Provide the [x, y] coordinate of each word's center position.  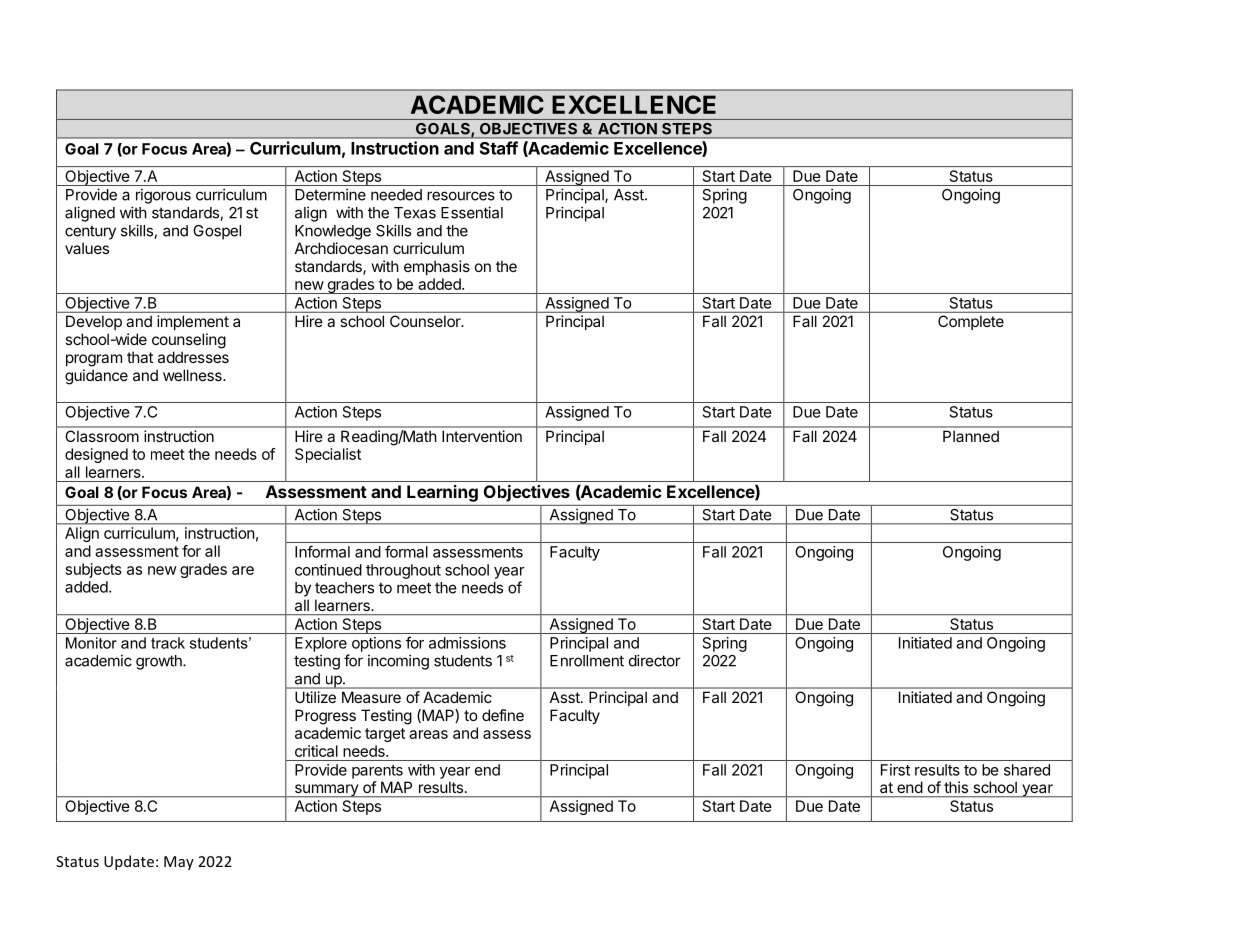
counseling [189, 341]
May [179, 863]
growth [160, 662]
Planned [971, 436]
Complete [971, 322]
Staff [499, 148]
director [655, 660]
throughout [403, 571]
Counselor [426, 321]
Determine [330, 194]
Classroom [102, 436]
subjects [94, 570]
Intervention [482, 436]
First [895, 770]
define [503, 715]
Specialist [328, 455]
